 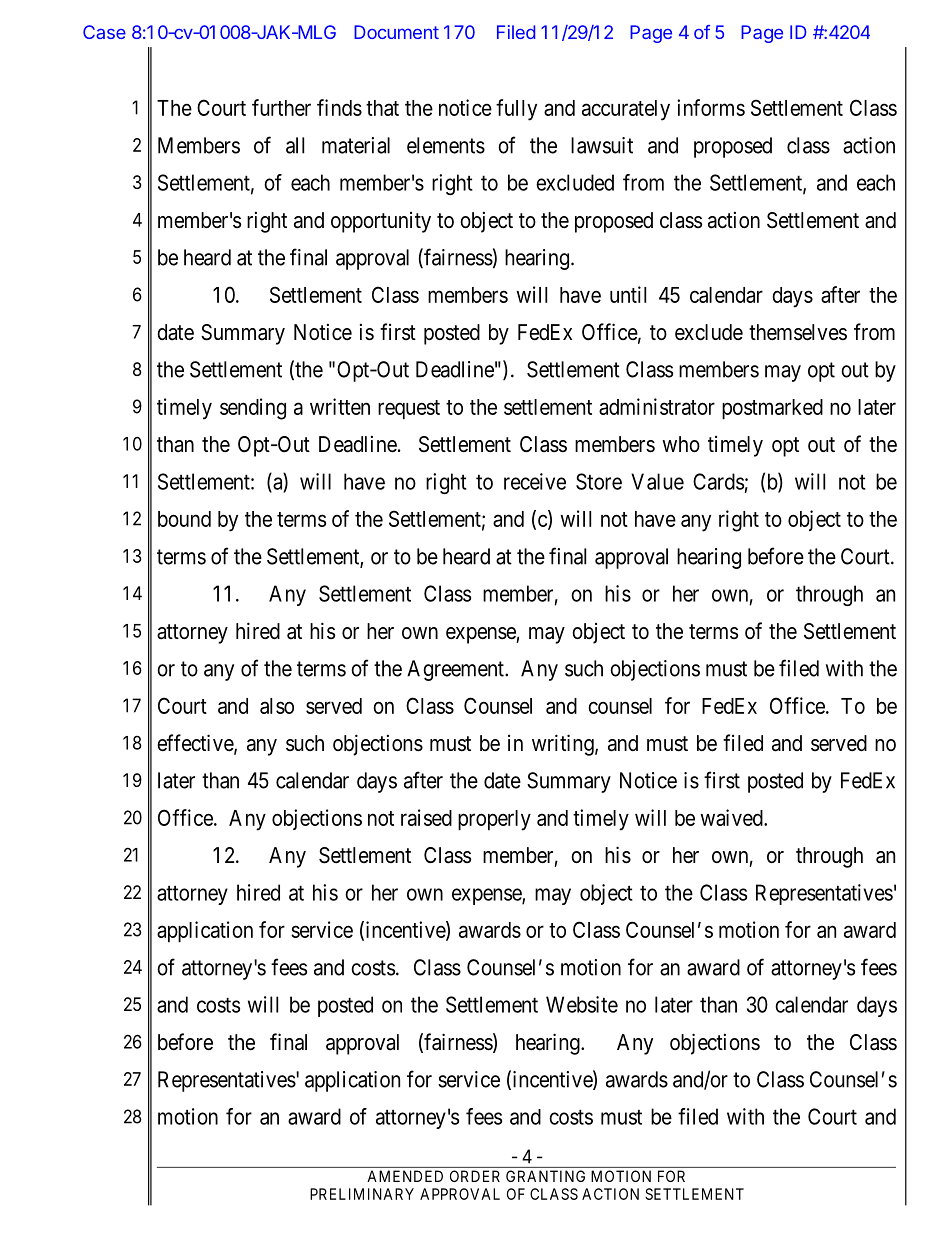 What do you see at coordinates (362, 1194) in the image?
I see `PRELIMINARY` at bounding box center [362, 1194].
